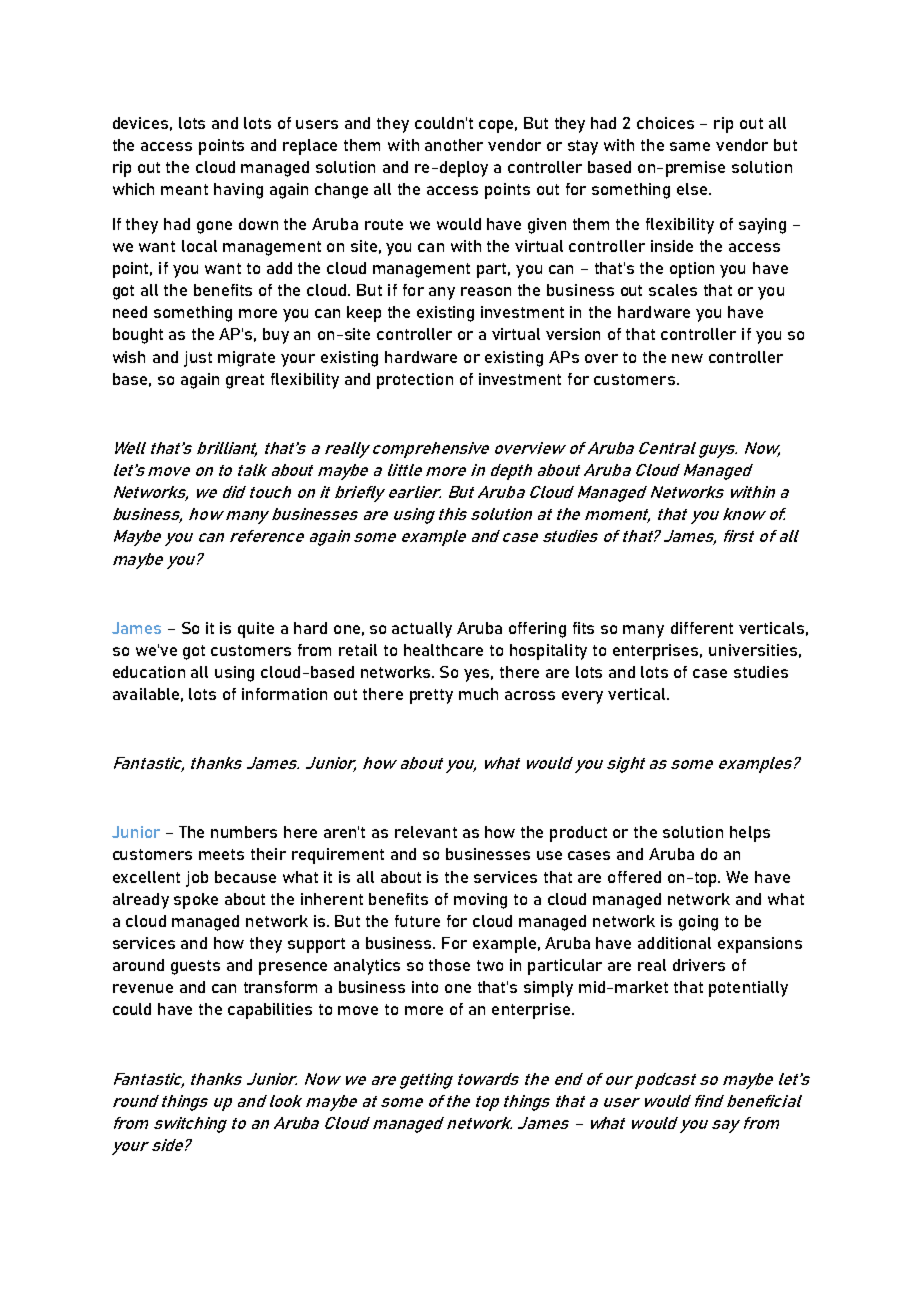  What do you see at coordinates (245, 381) in the page?
I see `great` at bounding box center [245, 381].
